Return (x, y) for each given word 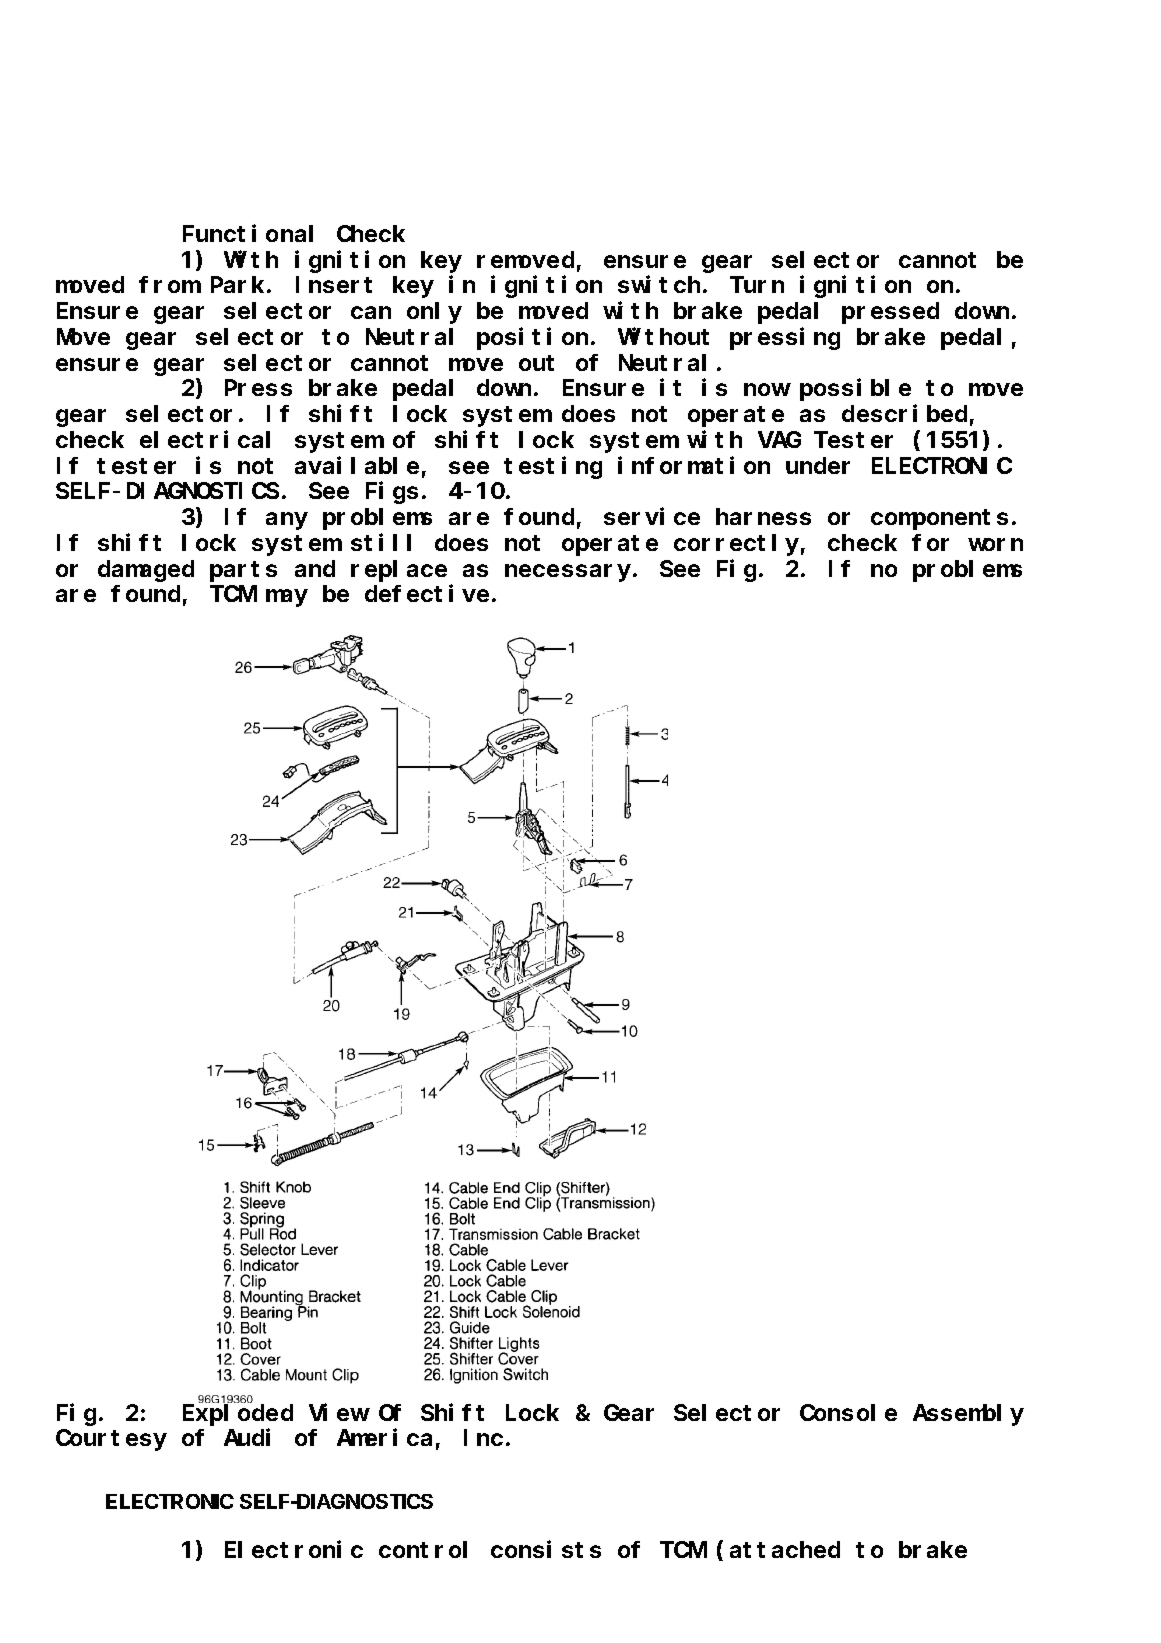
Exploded (238, 1415)
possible (855, 390)
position (532, 339)
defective (427, 593)
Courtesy (111, 1441)
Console (848, 1412)
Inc (483, 1438)
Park (239, 285)
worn (995, 544)
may (286, 598)
